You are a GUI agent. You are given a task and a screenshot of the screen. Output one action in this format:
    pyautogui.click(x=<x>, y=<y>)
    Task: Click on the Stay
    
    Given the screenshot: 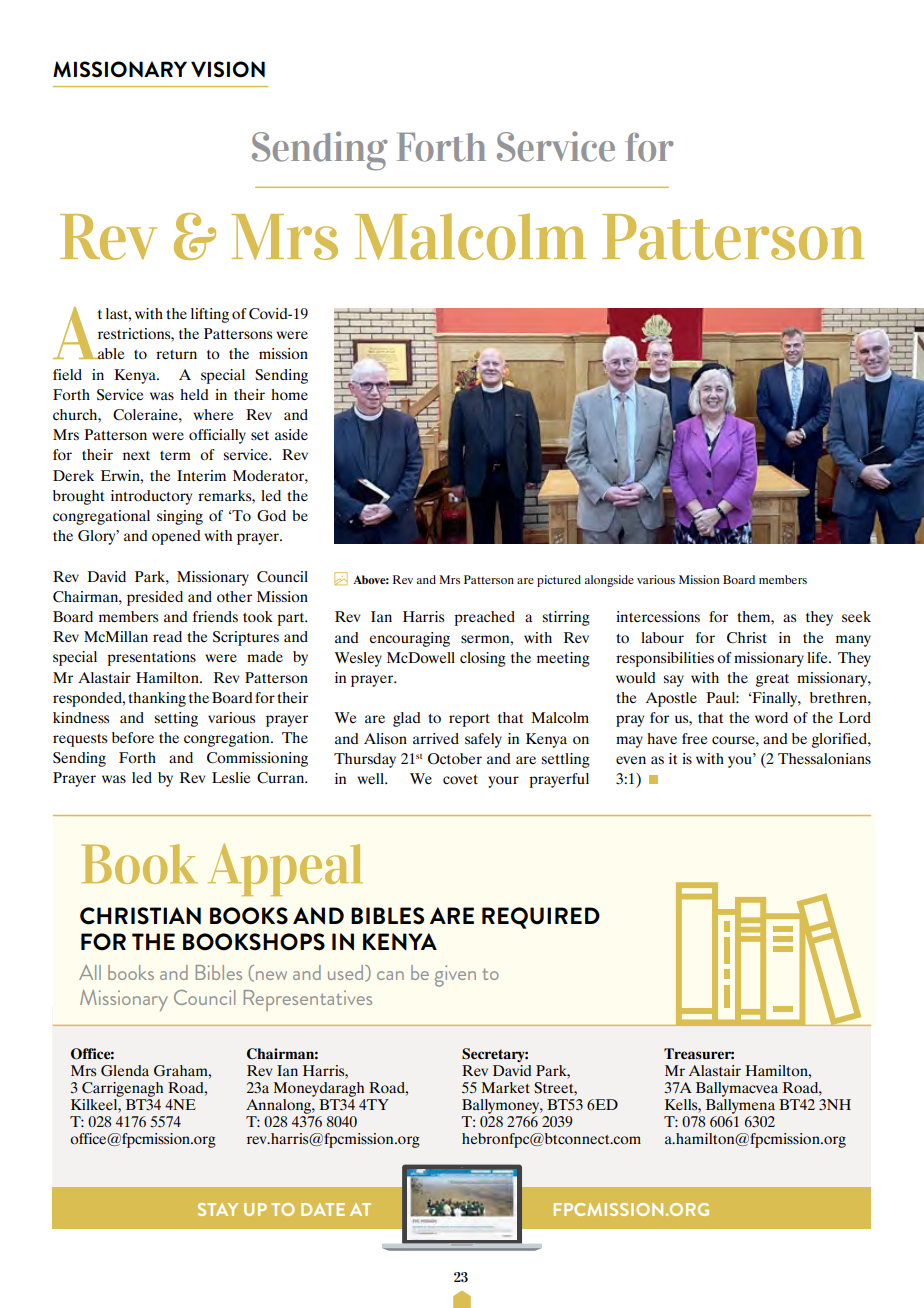 What is the action you would take?
    pyautogui.click(x=218, y=1209)
